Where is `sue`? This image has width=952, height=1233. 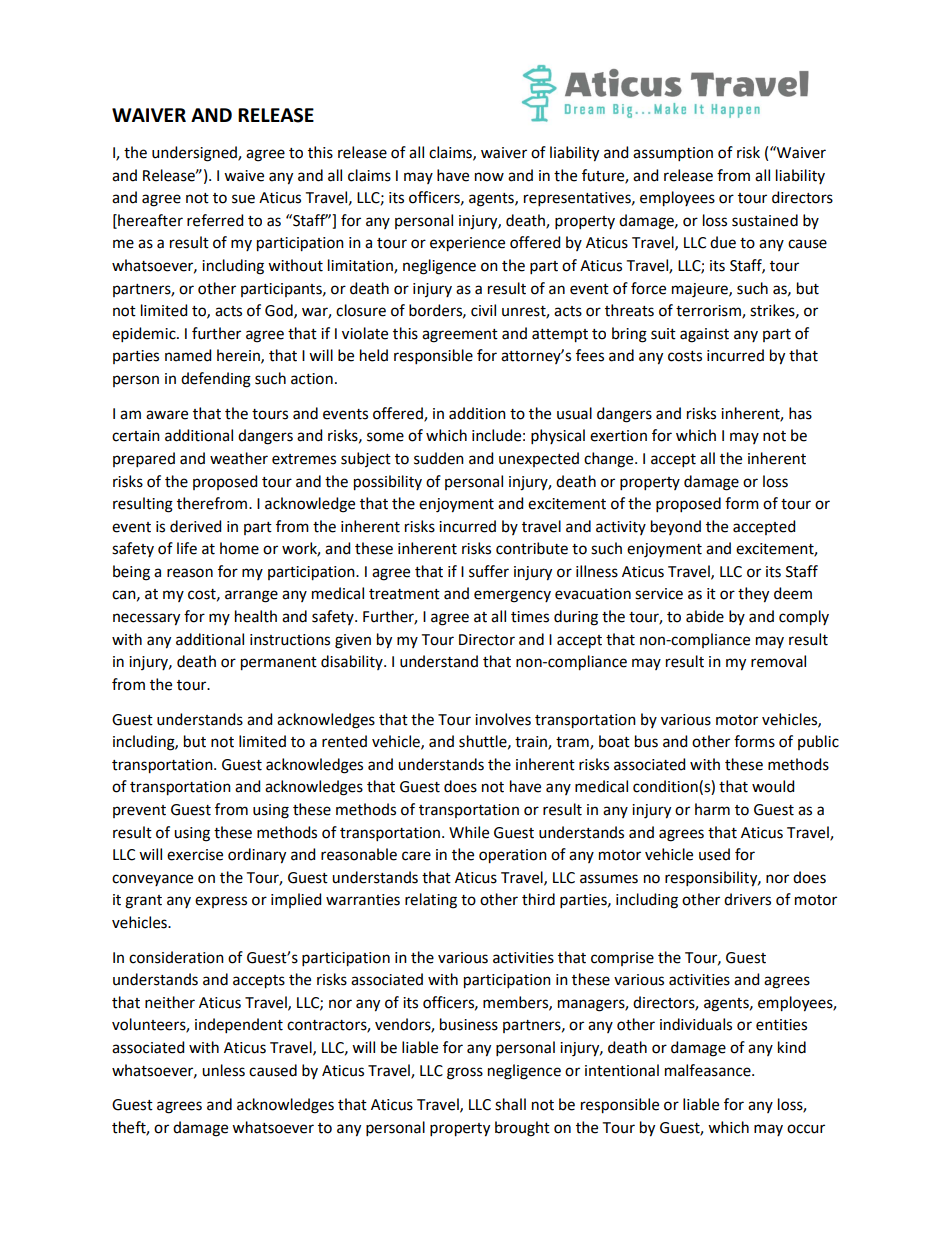 sue is located at coordinates (243, 199).
